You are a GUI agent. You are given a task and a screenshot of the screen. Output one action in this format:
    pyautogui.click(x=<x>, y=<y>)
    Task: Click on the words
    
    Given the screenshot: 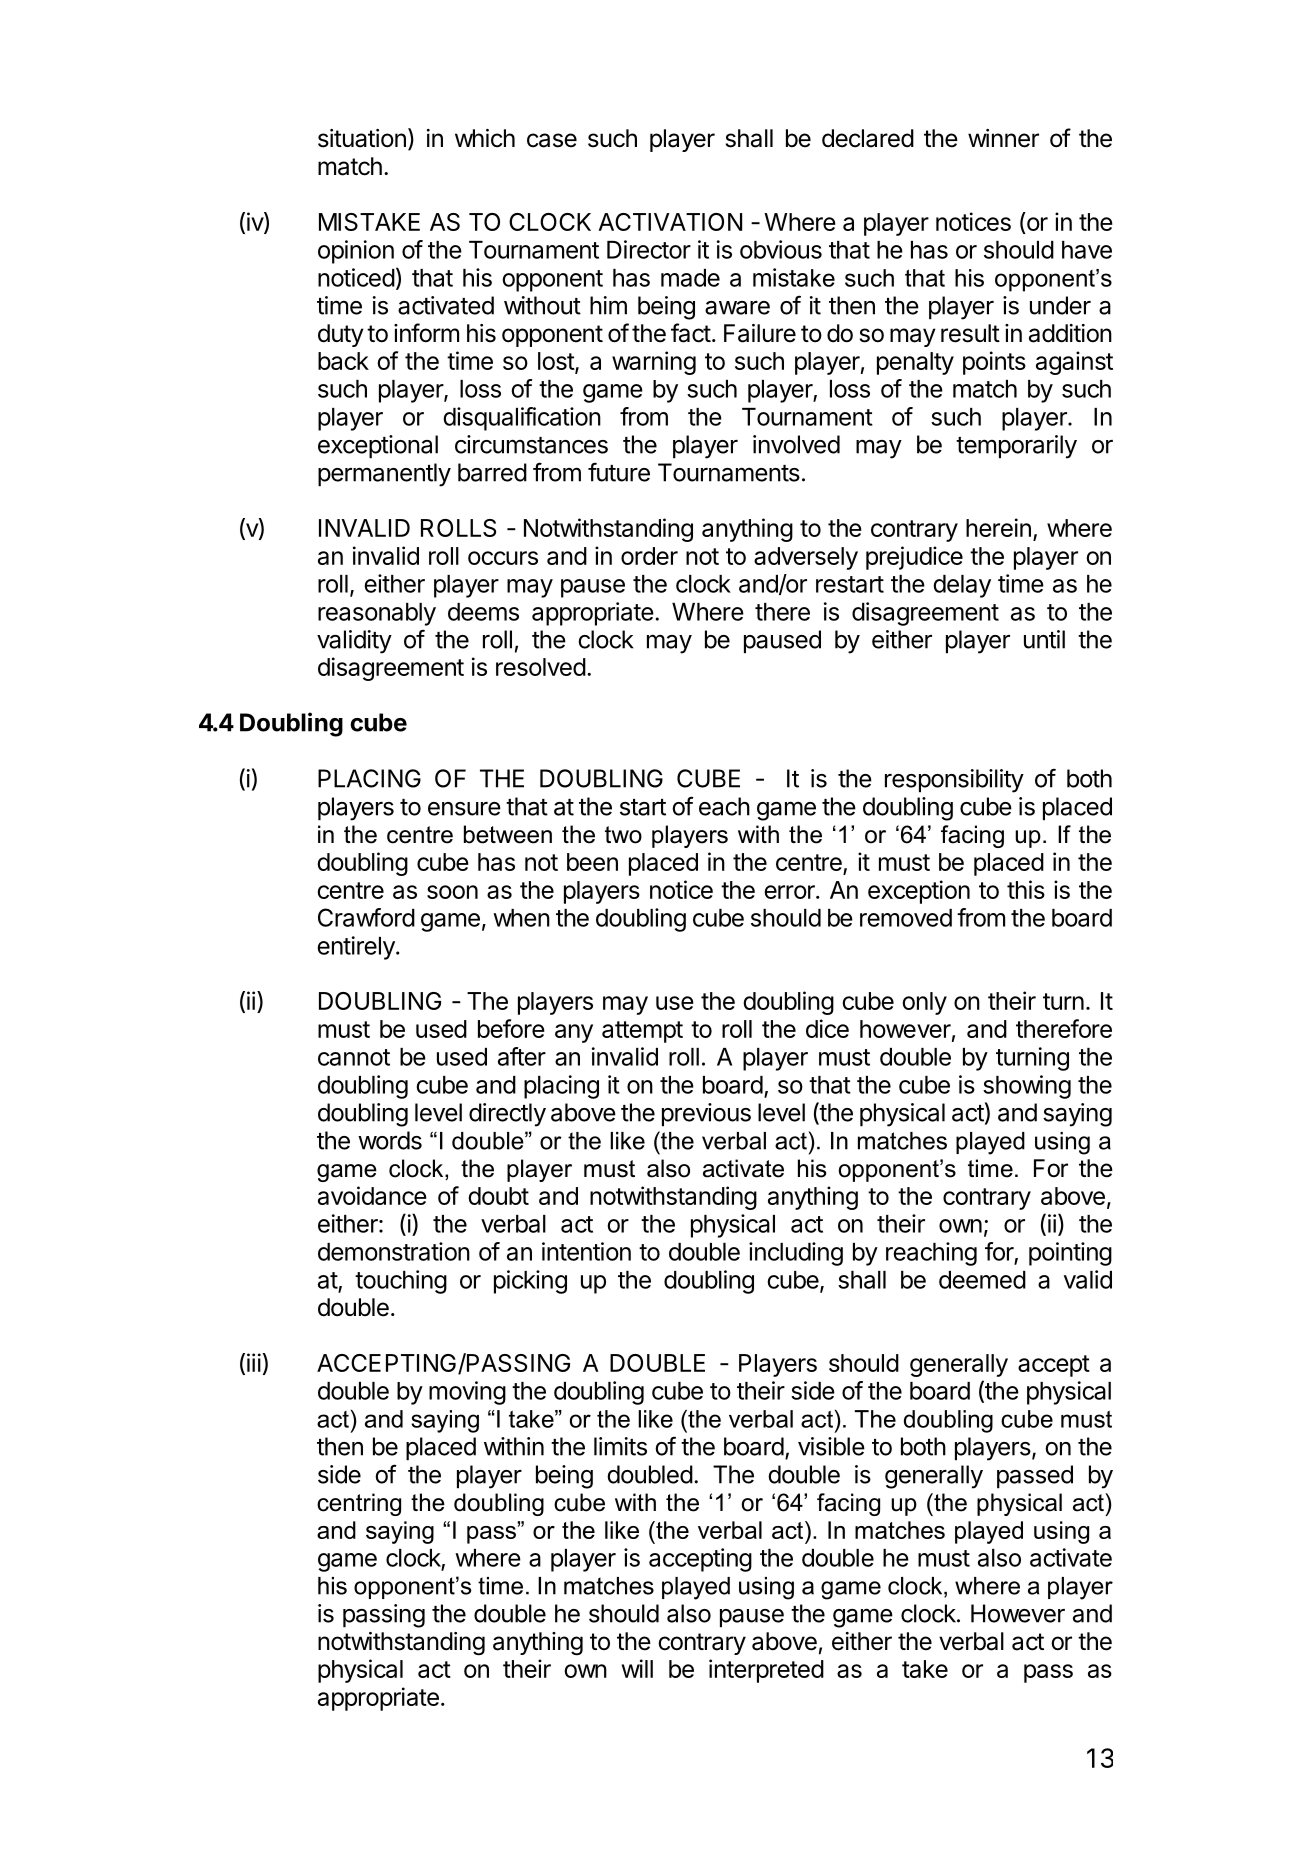 What is the action you would take?
    pyautogui.click(x=390, y=1140)
